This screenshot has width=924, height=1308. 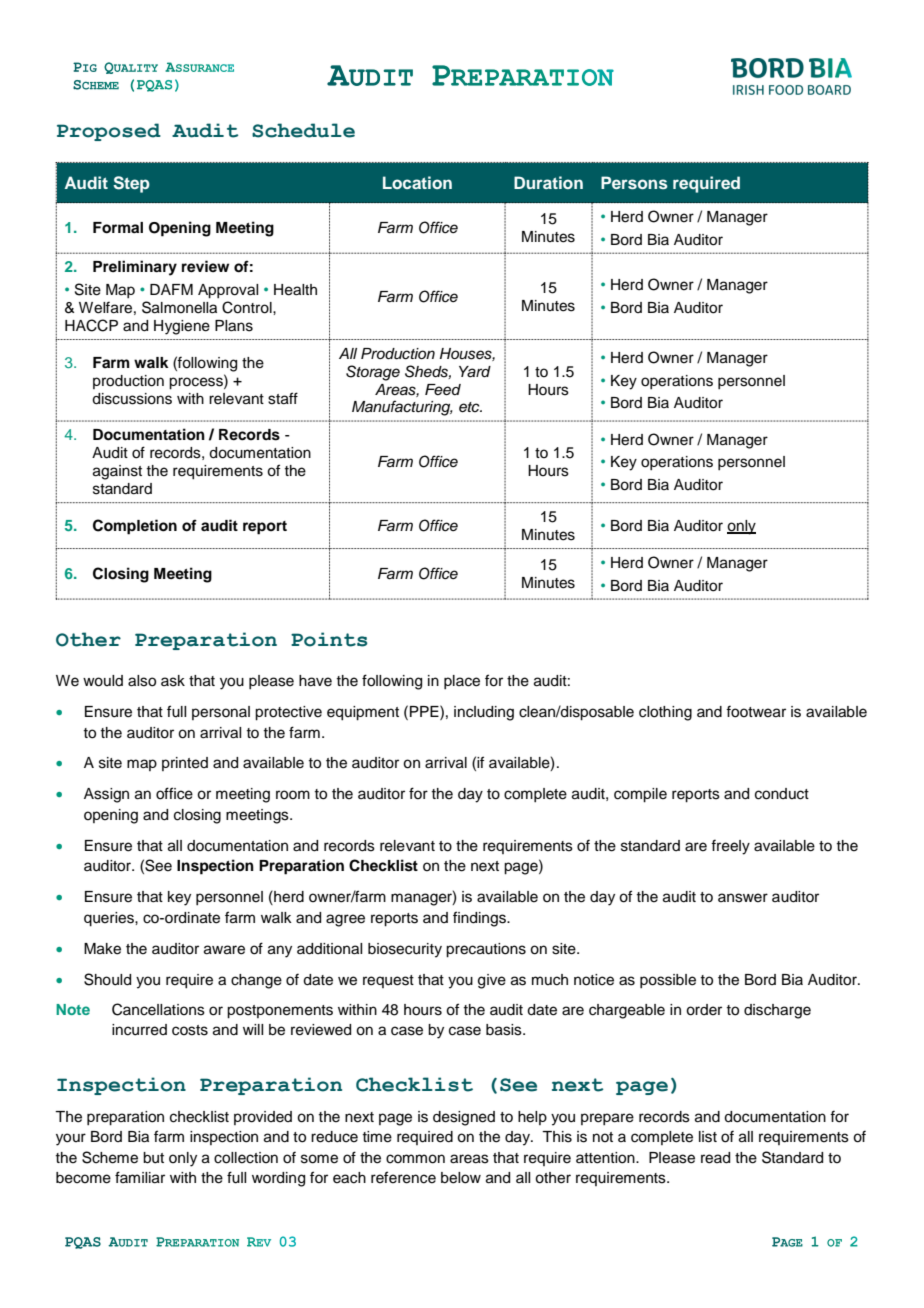 What do you see at coordinates (402, 408) in the screenshot?
I see `Manufacturing` at bounding box center [402, 408].
